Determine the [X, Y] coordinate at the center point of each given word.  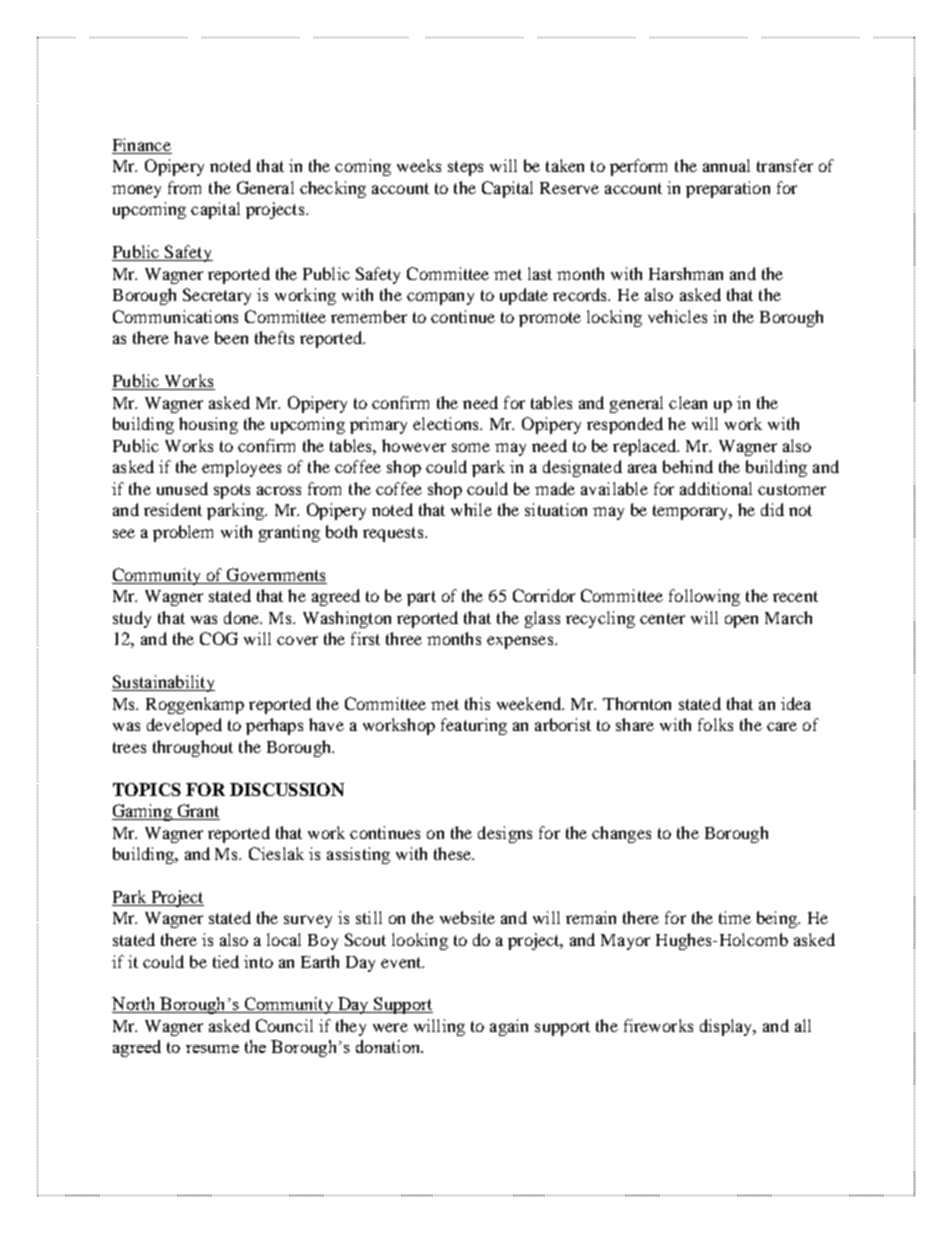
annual [726, 165]
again [509, 1027]
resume [212, 1049]
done [243, 617]
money [136, 191]
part [421, 598]
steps [465, 168]
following [704, 597]
